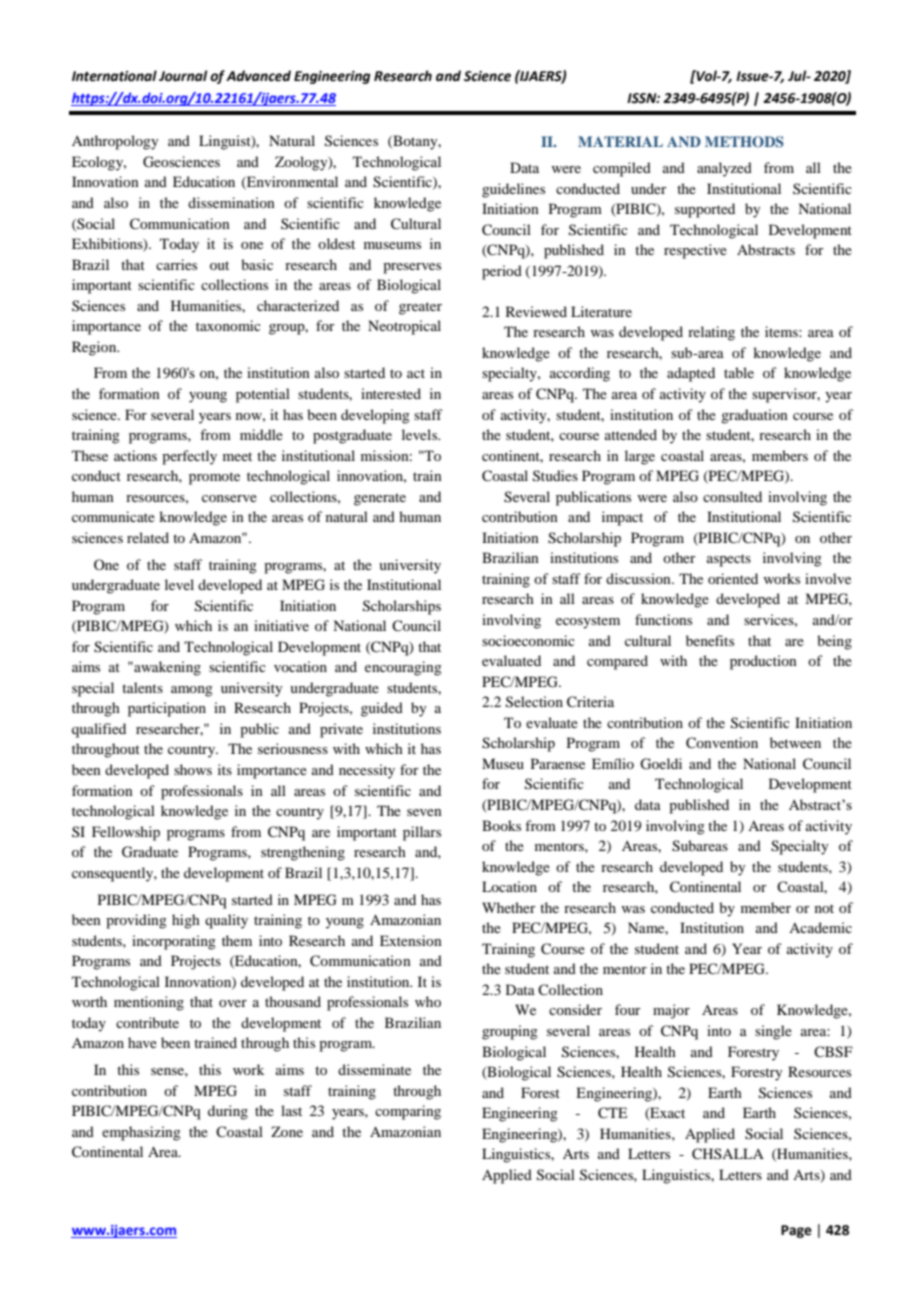 This screenshot has width=924, height=1308. What do you see at coordinates (820, 927) in the screenshot?
I see `Academic` at bounding box center [820, 927].
